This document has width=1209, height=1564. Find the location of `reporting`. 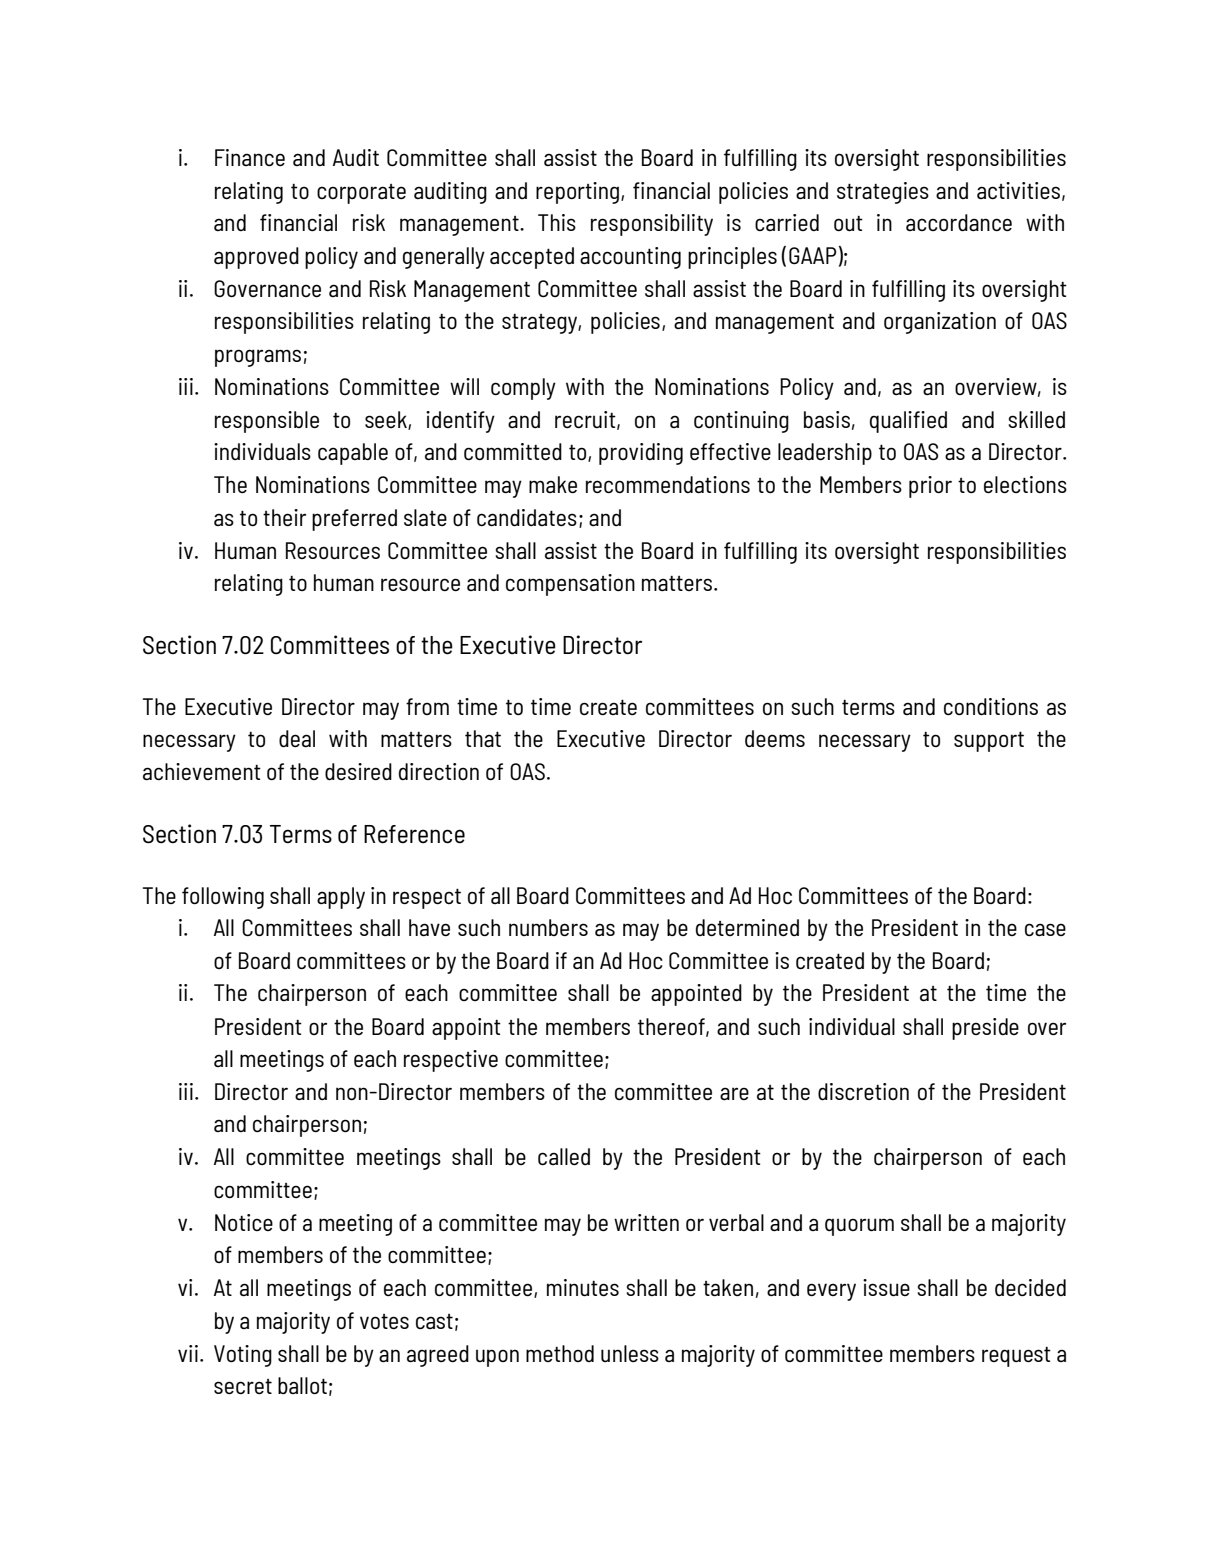

reporting is located at coordinates (579, 193).
